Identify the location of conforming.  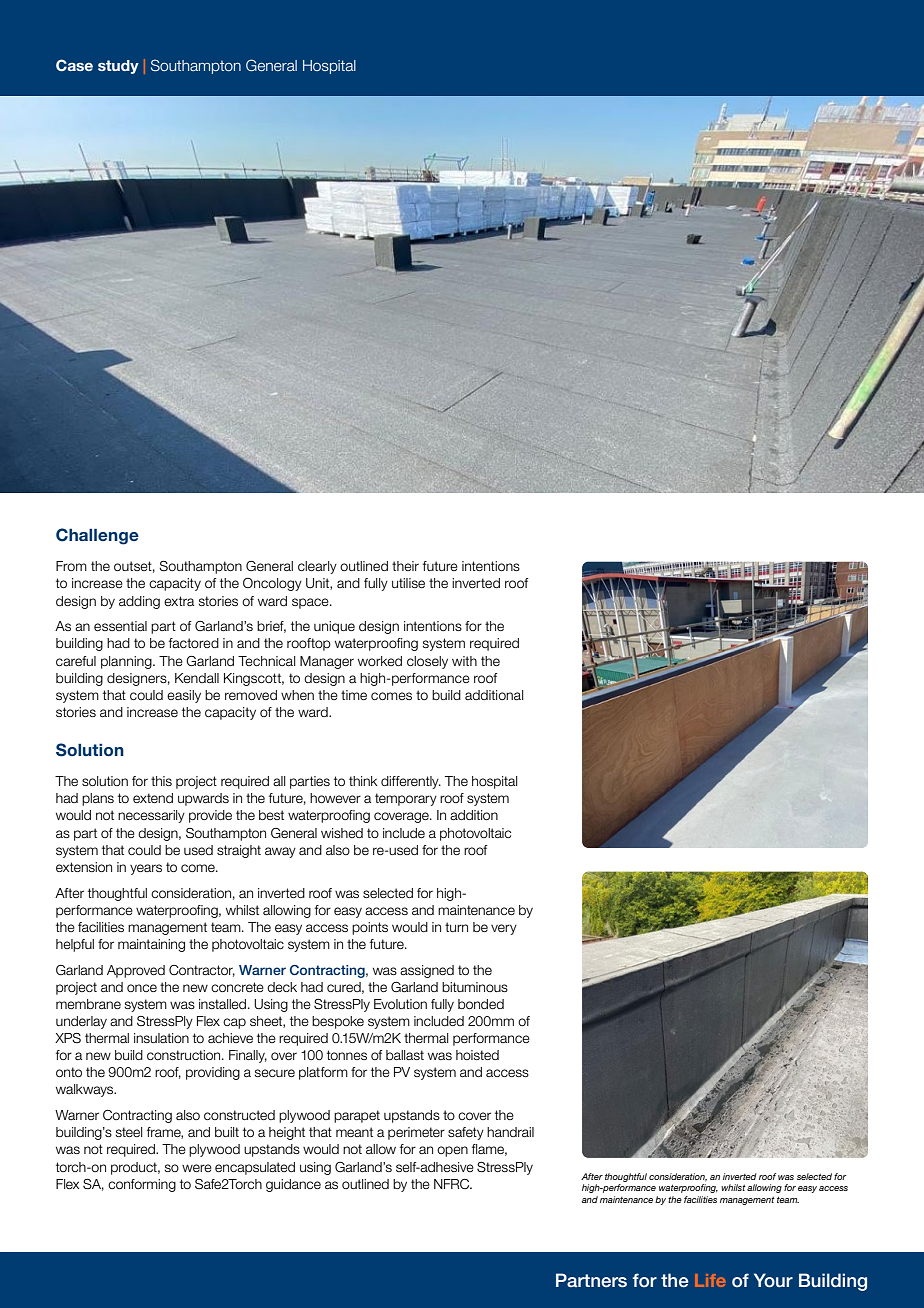
(142, 1185).
